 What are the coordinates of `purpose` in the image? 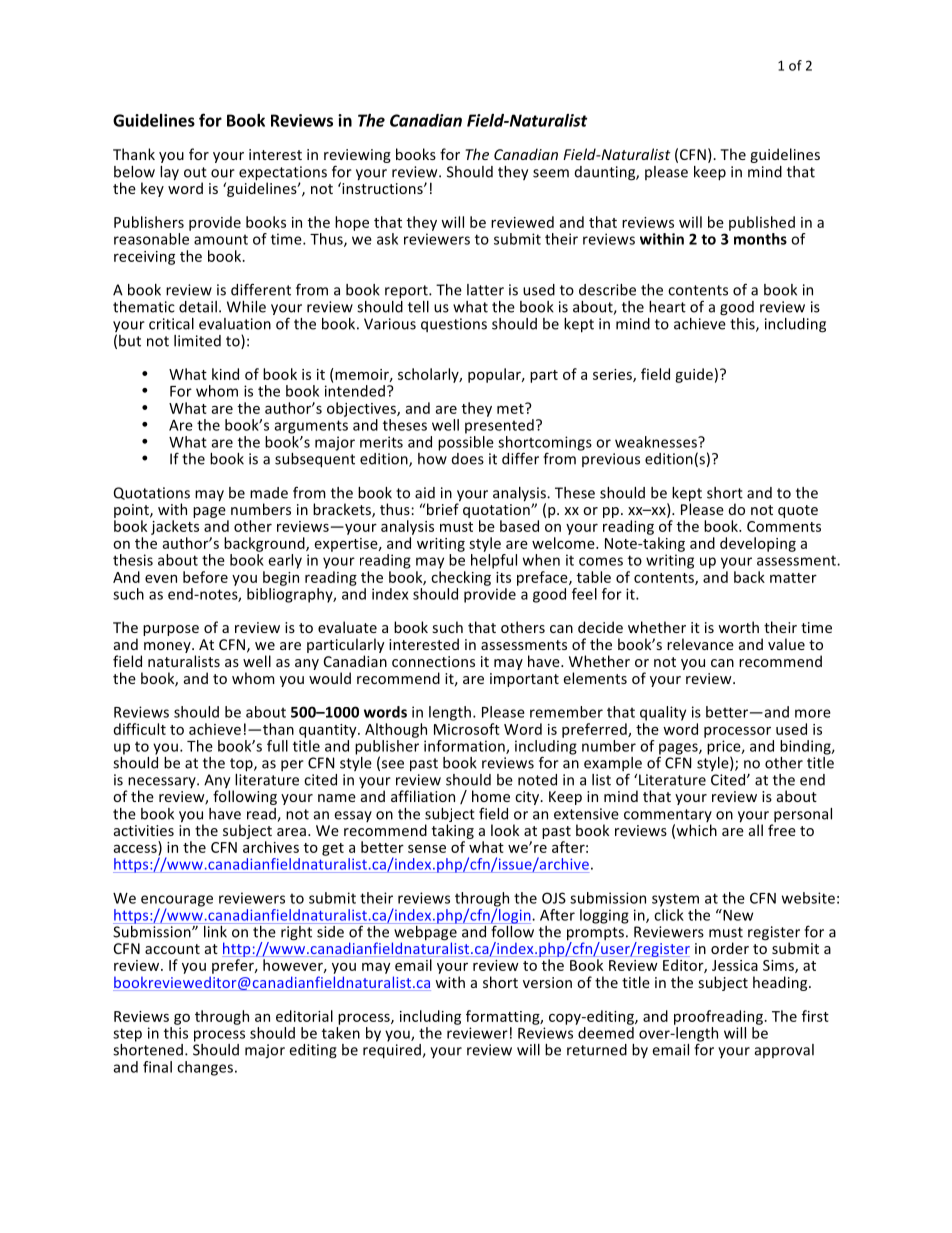 It's located at (171, 630).
